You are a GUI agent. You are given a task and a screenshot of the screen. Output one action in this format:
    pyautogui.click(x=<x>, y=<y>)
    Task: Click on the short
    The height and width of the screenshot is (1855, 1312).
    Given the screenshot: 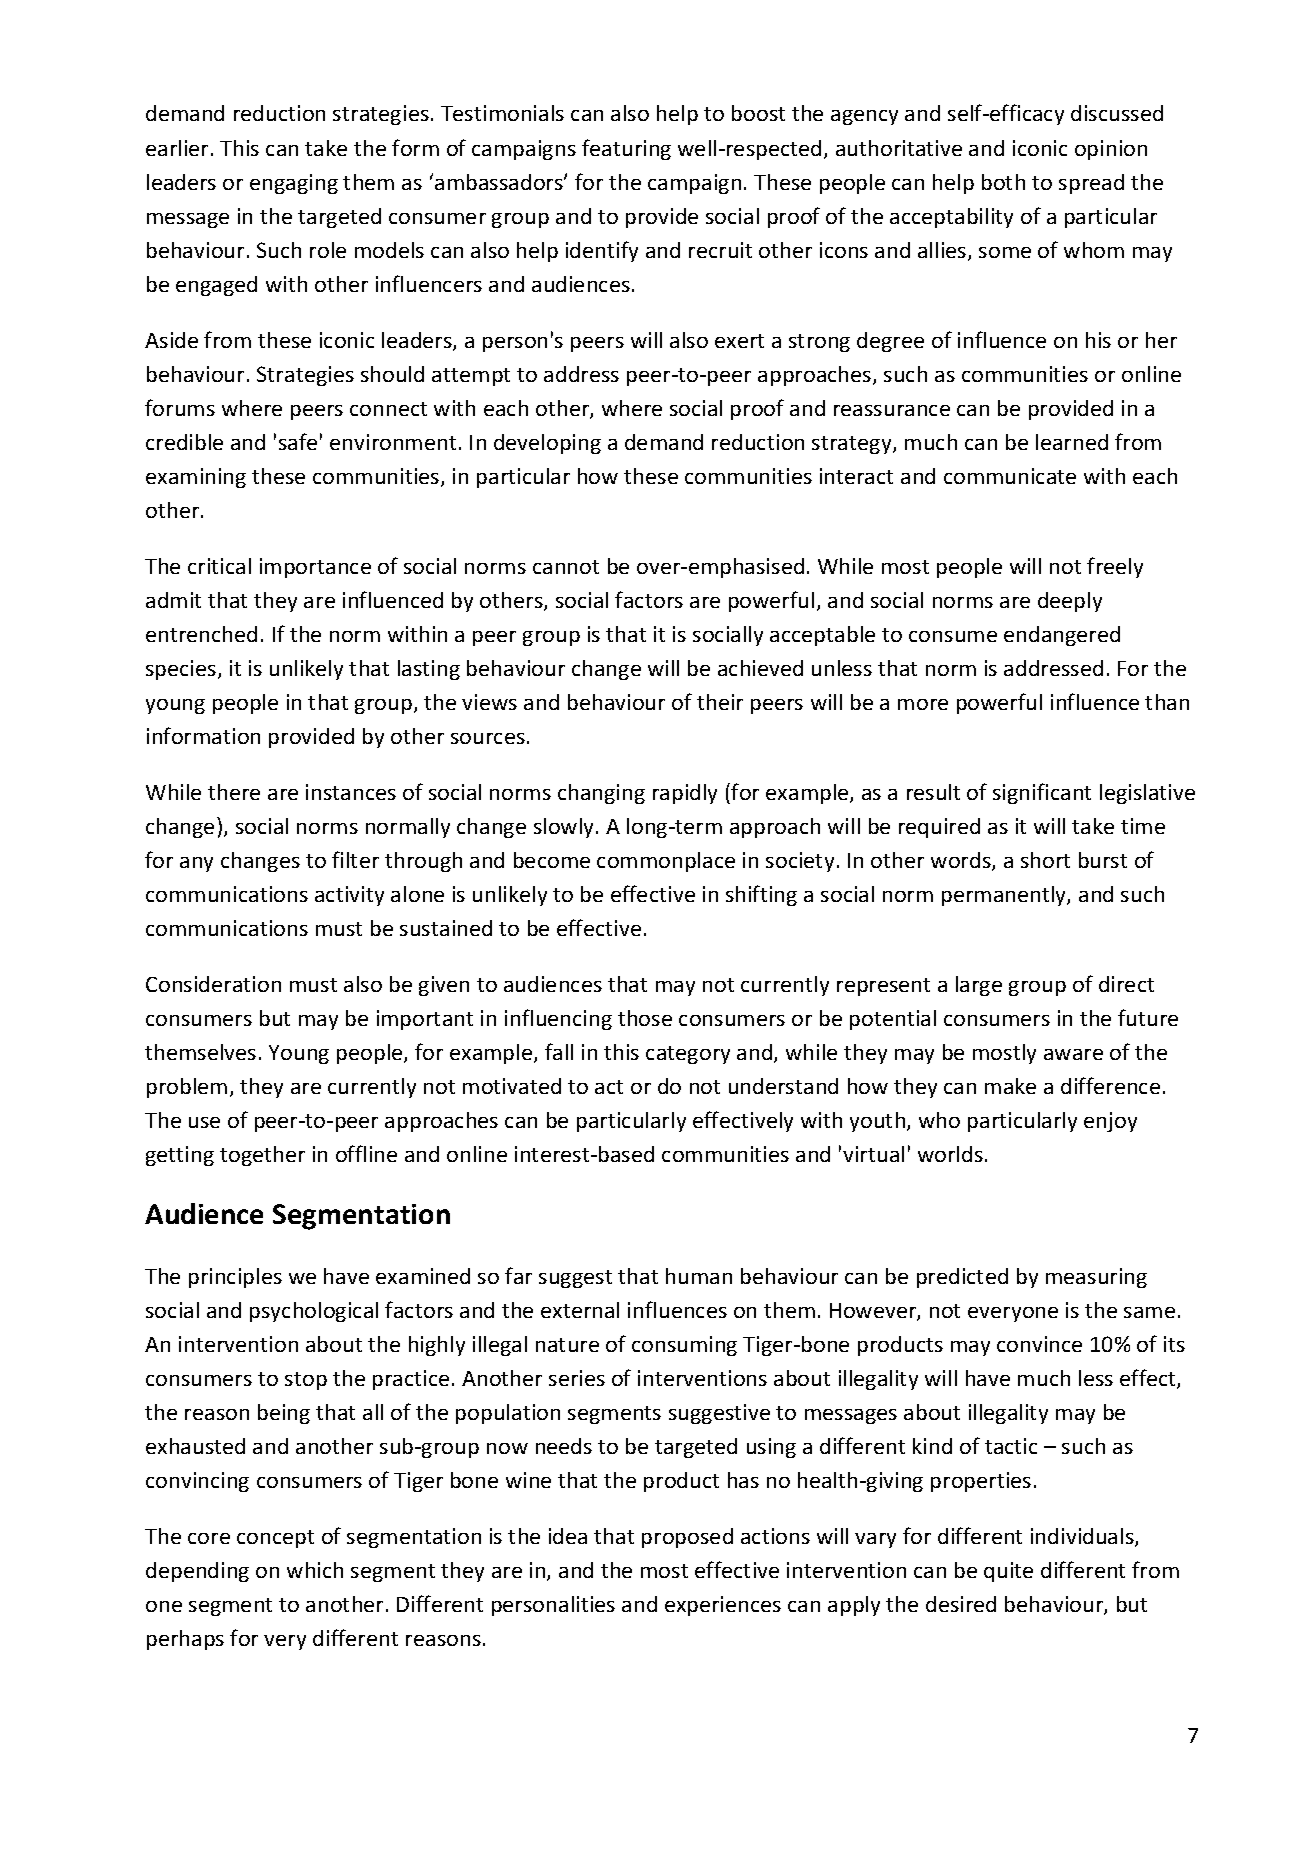 What is the action you would take?
    pyautogui.click(x=1045, y=860)
